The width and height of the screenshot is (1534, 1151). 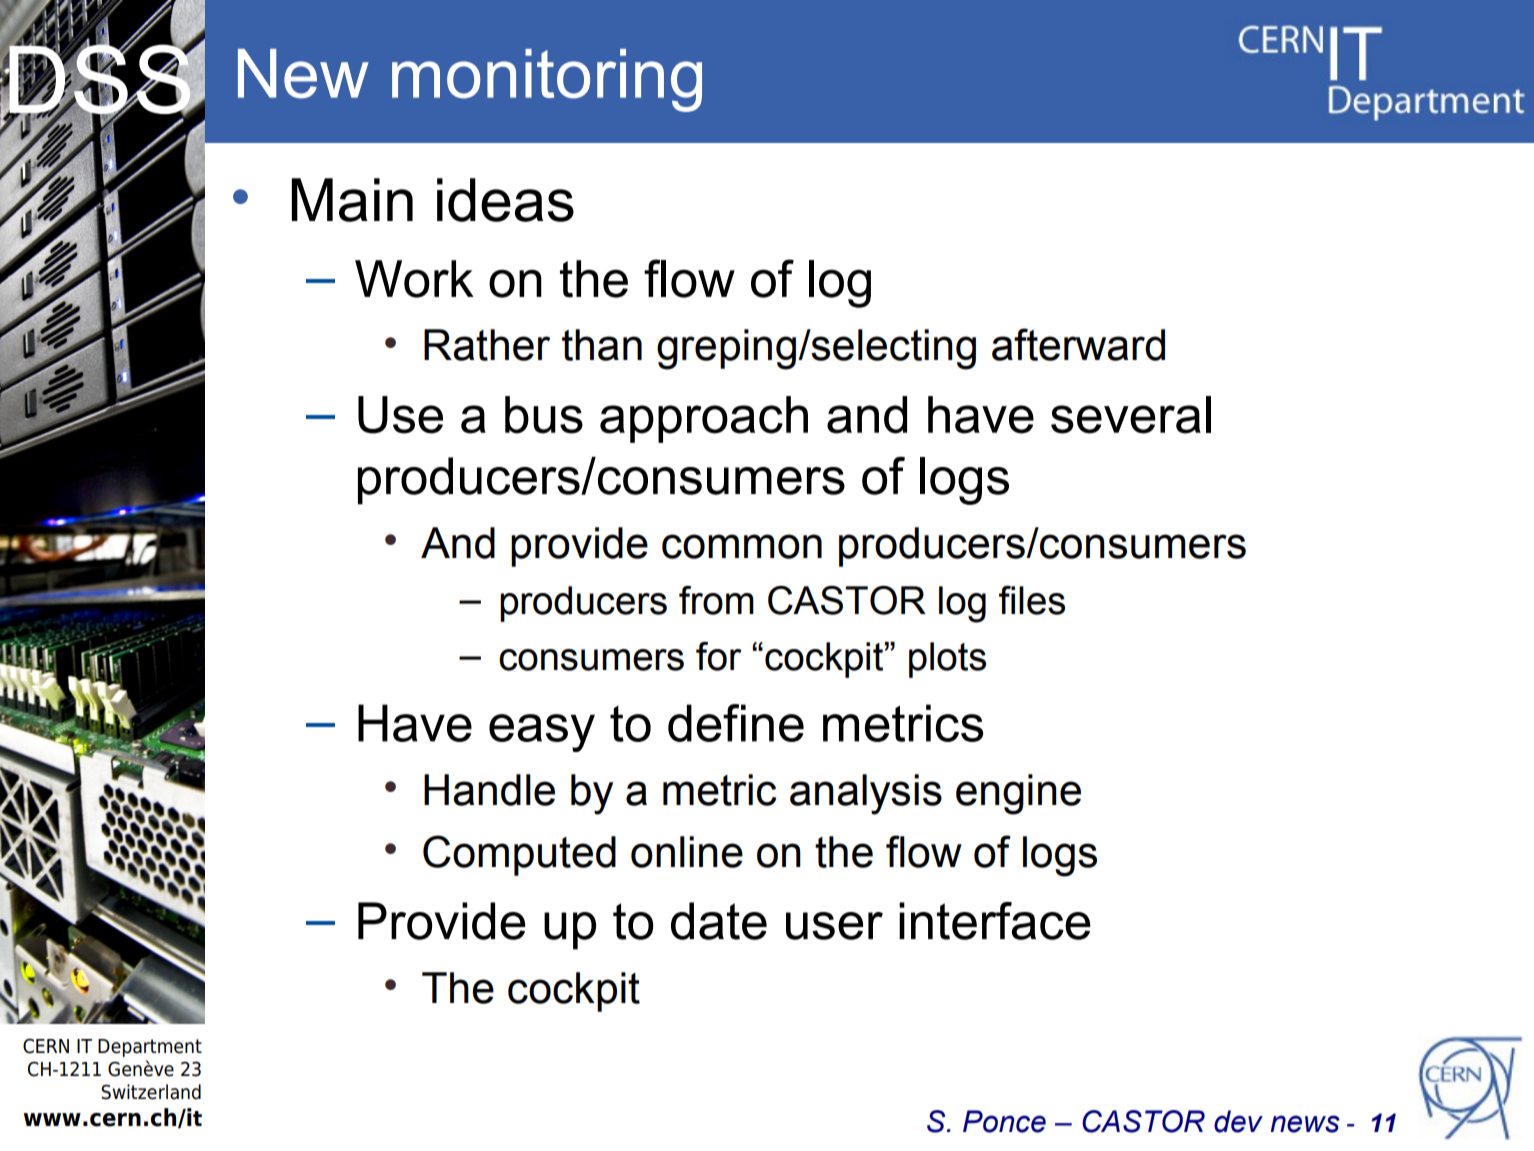 What do you see at coordinates (151, 1092) in the screenshot?
I see `Switzerland` at bounding box center [151, 1092].
